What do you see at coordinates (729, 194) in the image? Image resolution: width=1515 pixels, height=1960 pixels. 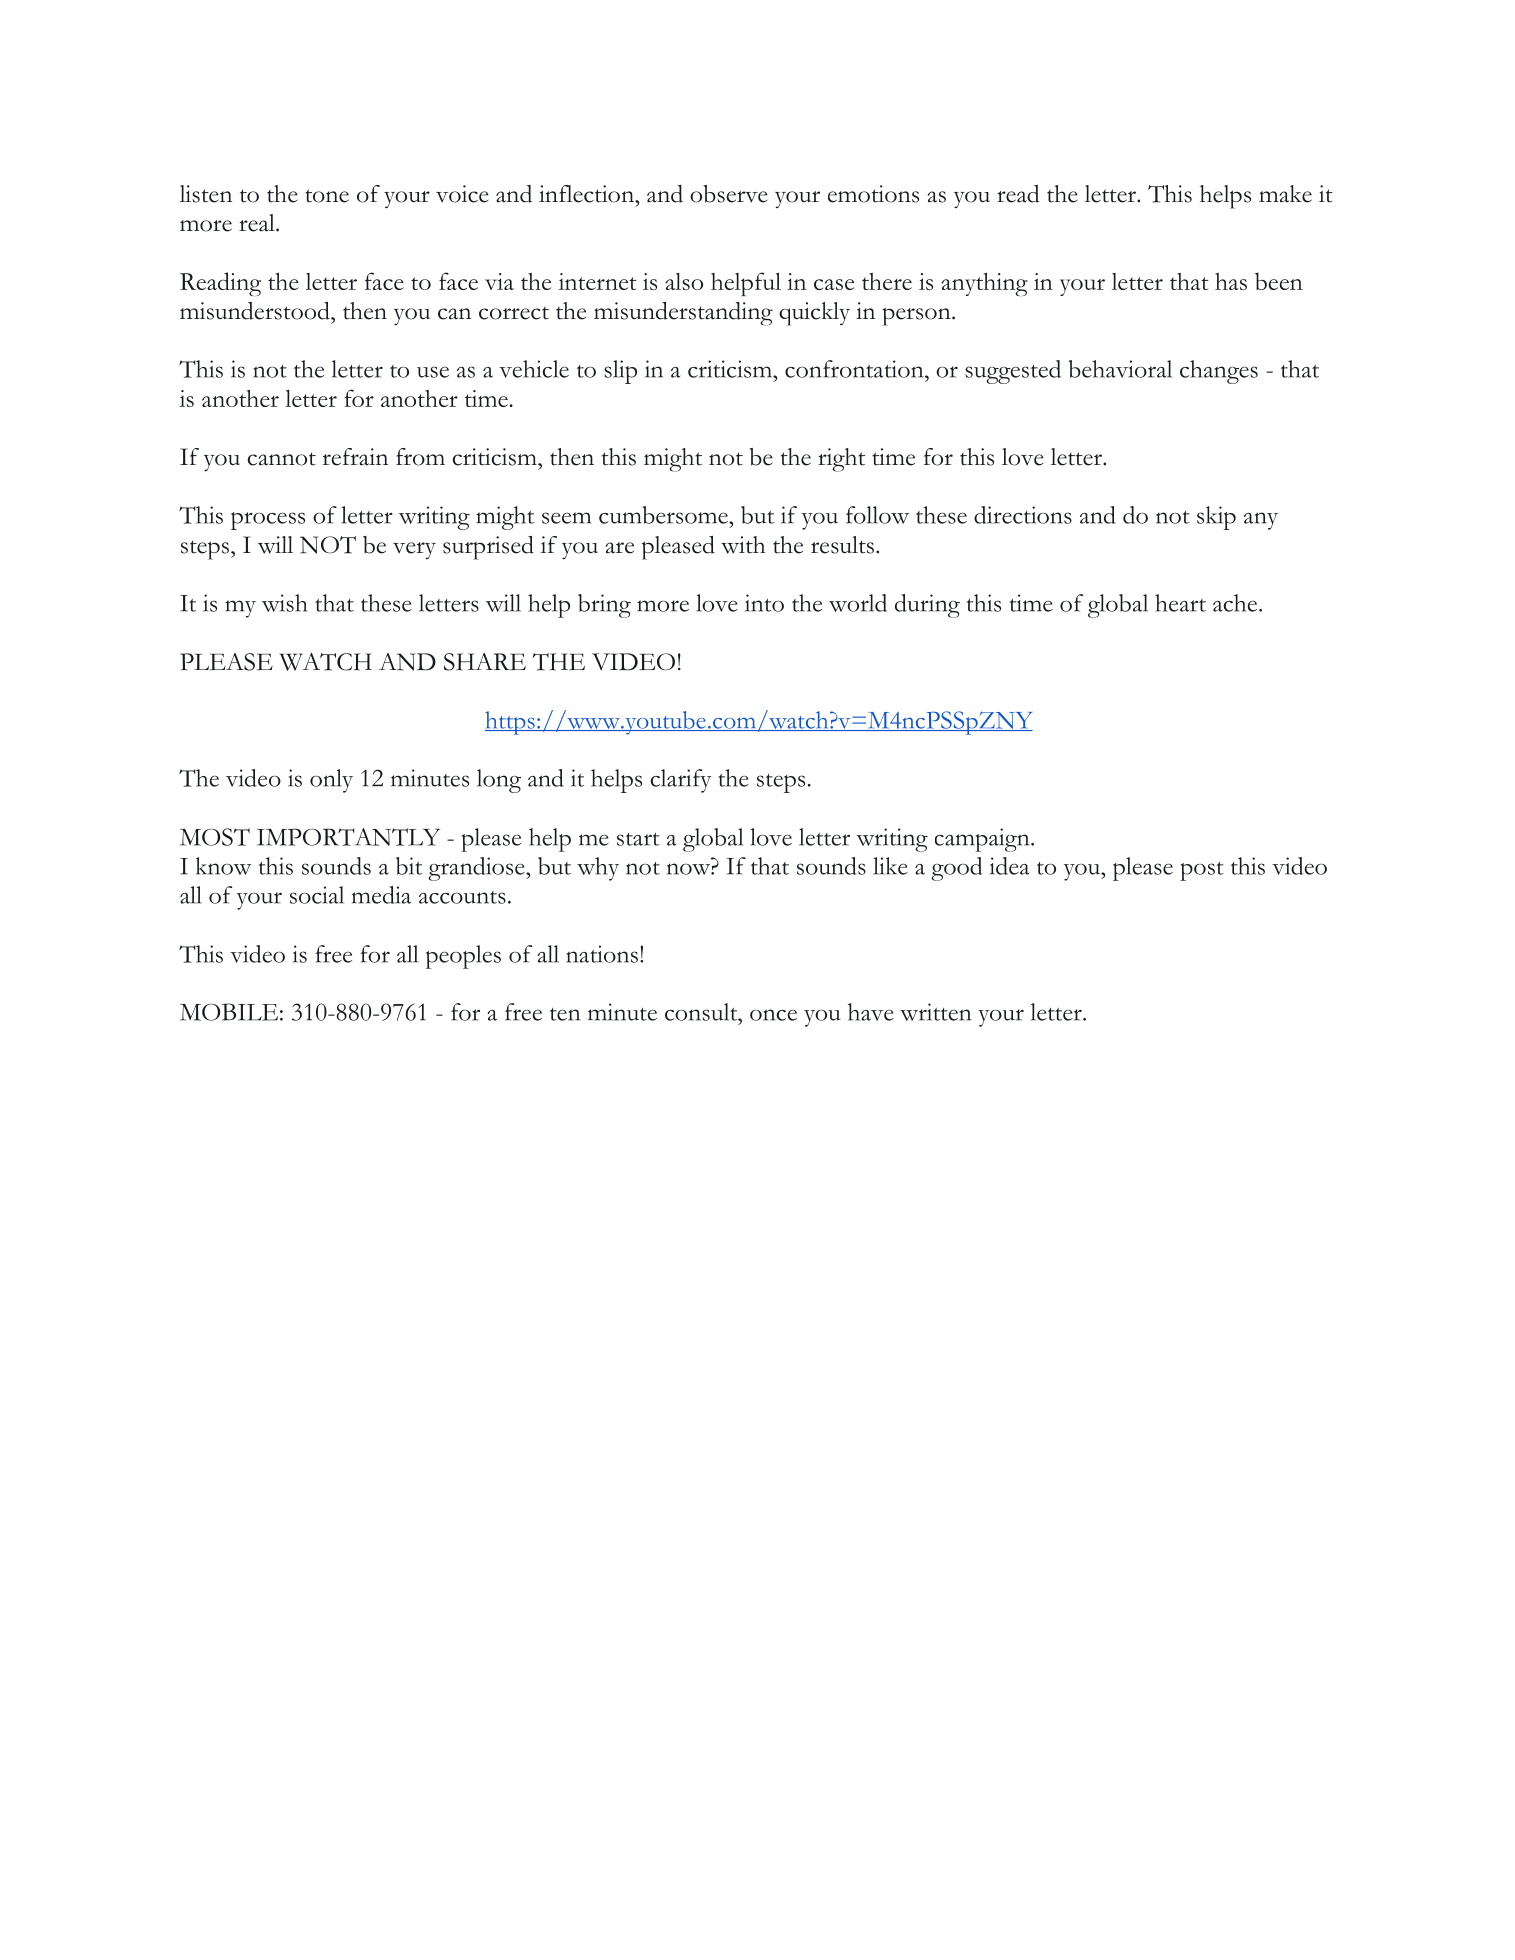 I see `observe` at bounding box center [729, 194].
